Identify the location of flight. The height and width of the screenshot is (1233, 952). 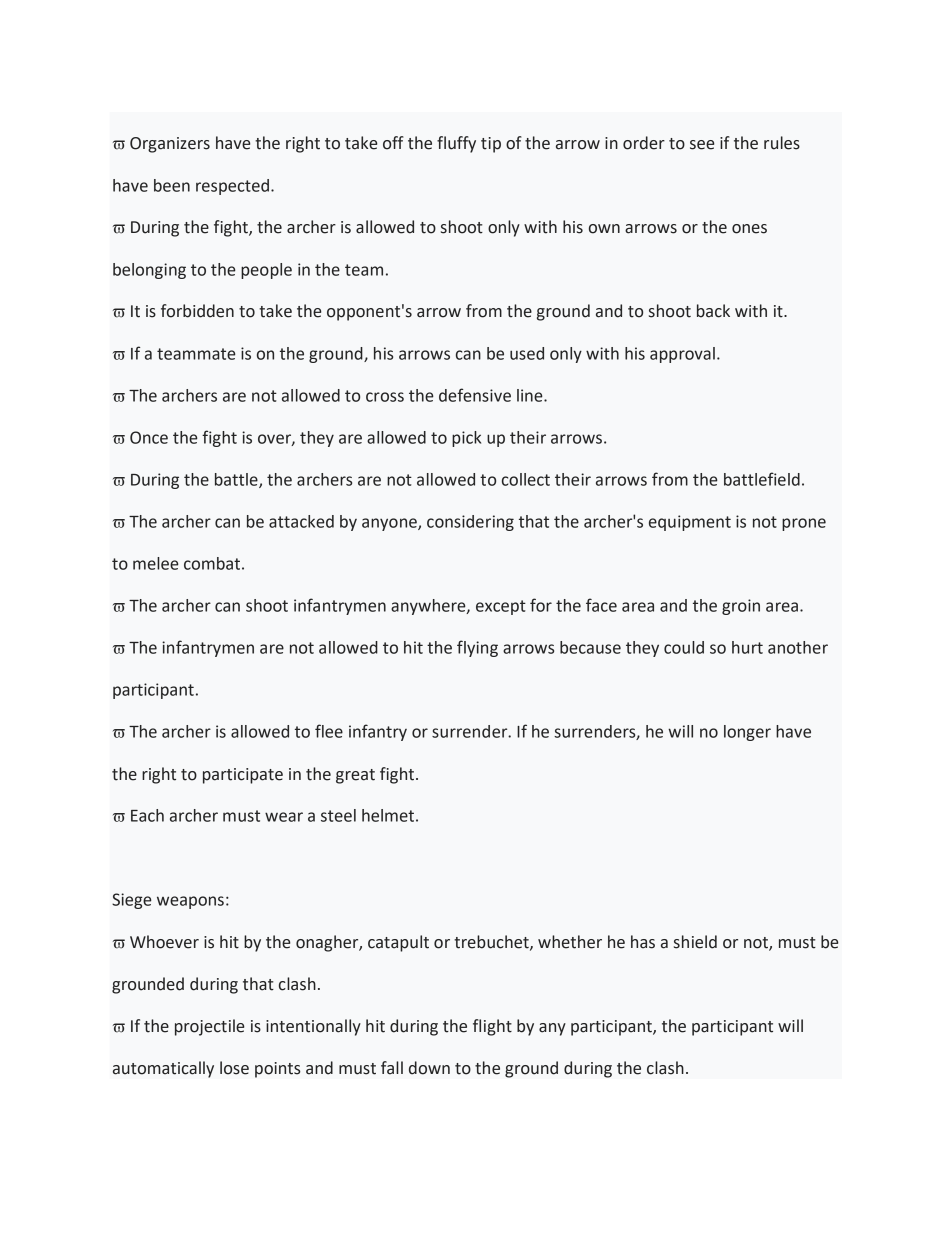
(492, 1027).
